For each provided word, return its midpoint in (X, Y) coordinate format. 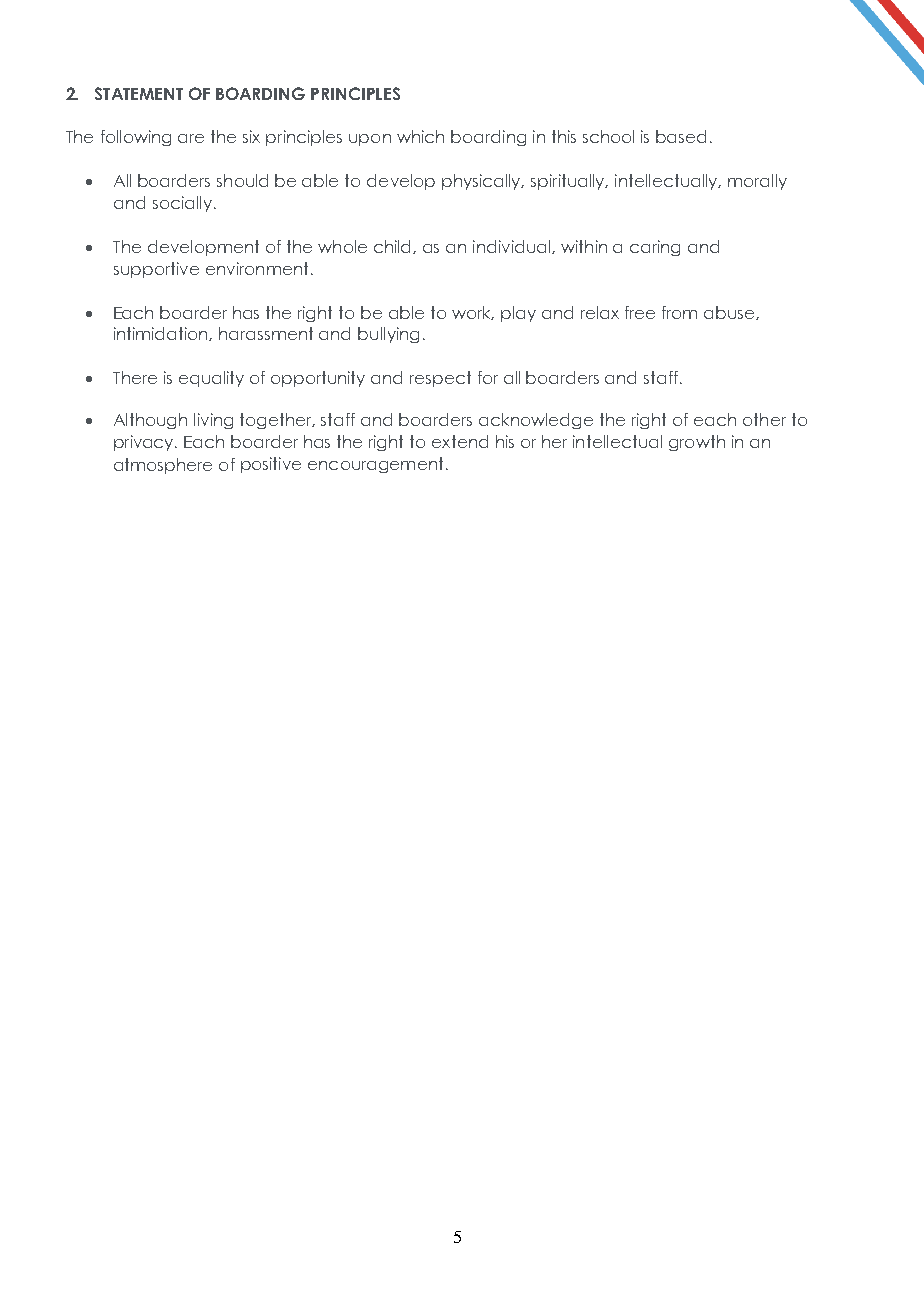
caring (655, 248)
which (420, 136)
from (679, 312)
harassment (266, 333)
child (394, 247)
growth (697, 443)
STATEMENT (139, 93)
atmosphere (163, 466)
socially (182, 204)
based (681, 136)
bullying (388, 335)
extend (460, 441)
